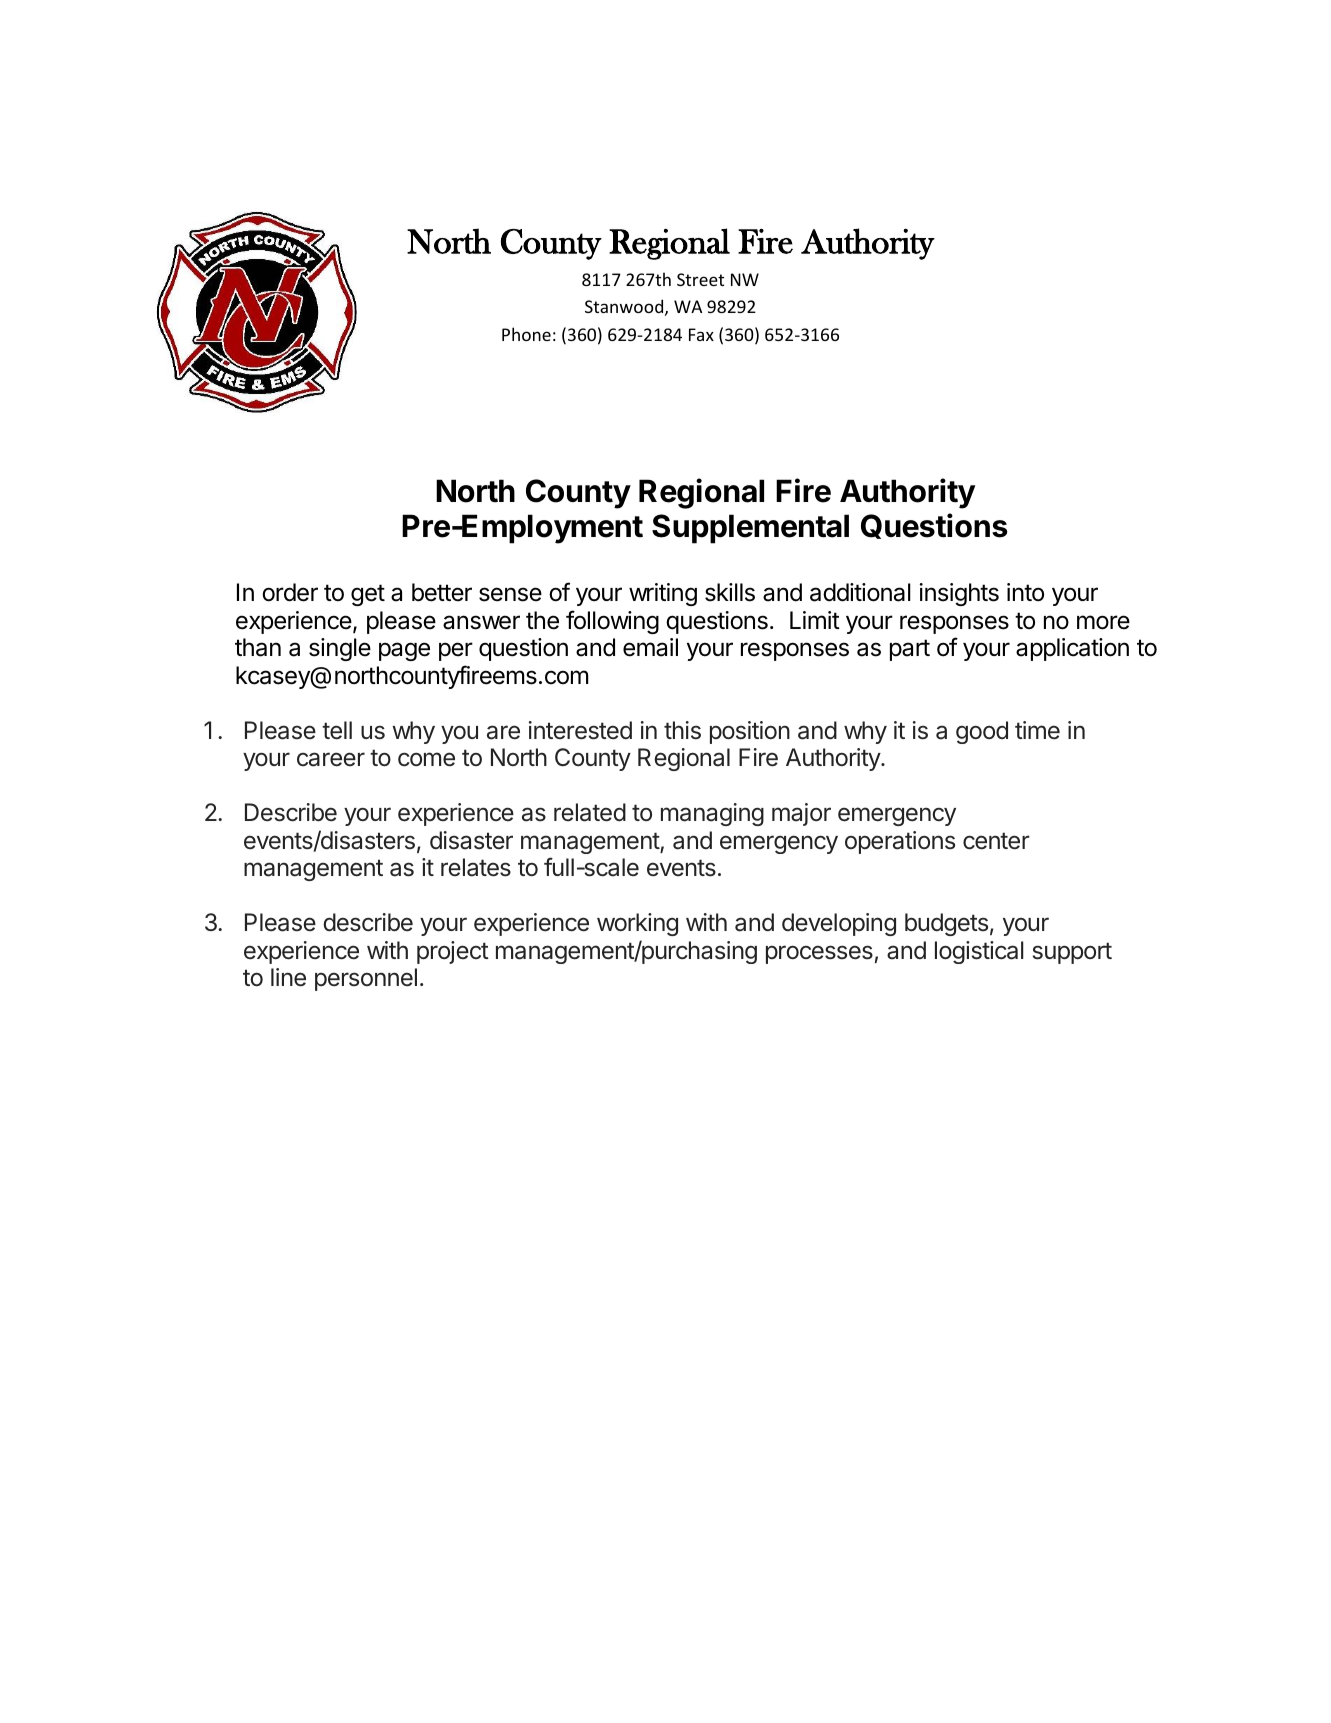  Describe the element at coordinates (366, 979) in the document. I see `personnel` at that location.
